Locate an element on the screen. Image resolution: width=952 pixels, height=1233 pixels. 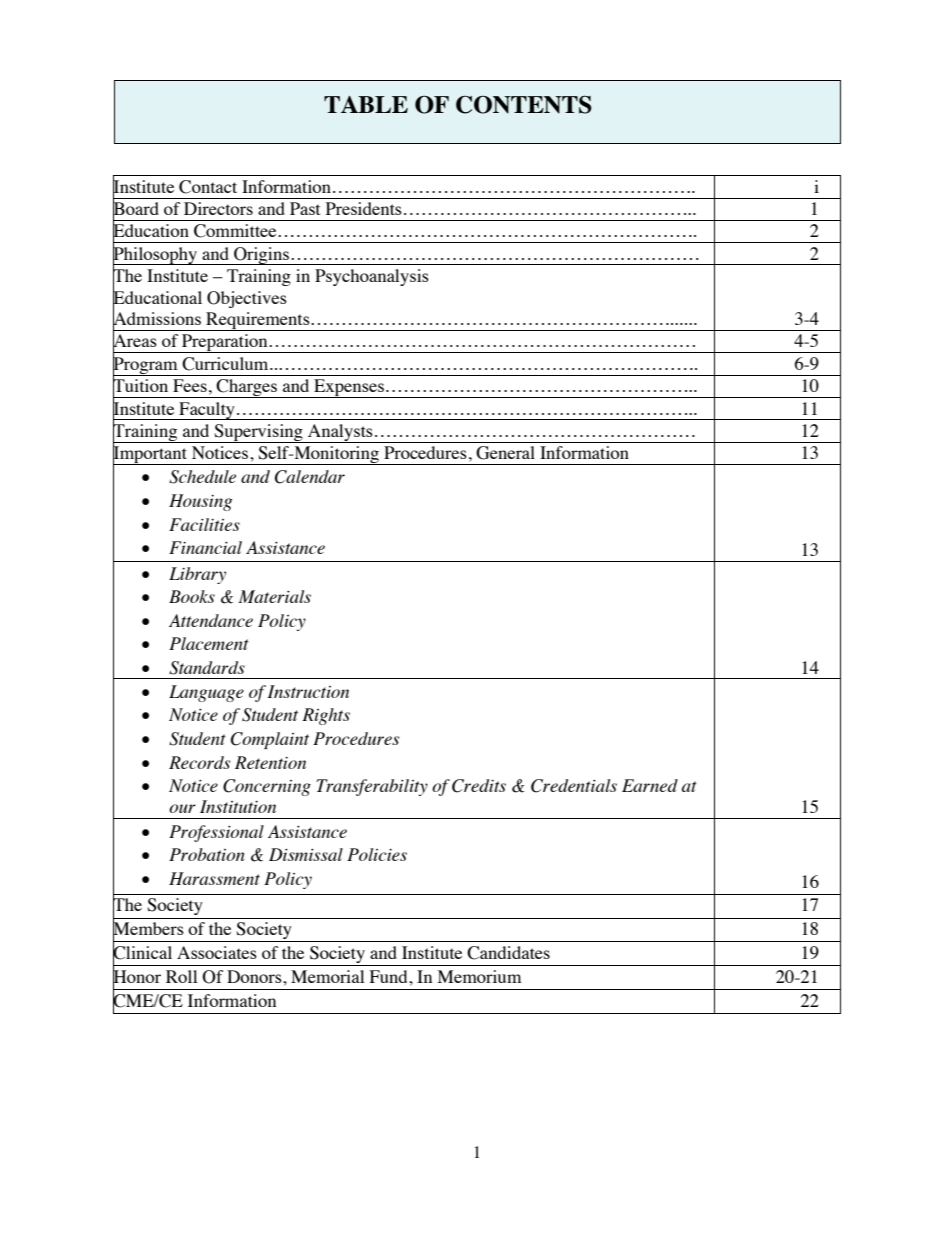
Fund is located at coordinates (390, 976).
